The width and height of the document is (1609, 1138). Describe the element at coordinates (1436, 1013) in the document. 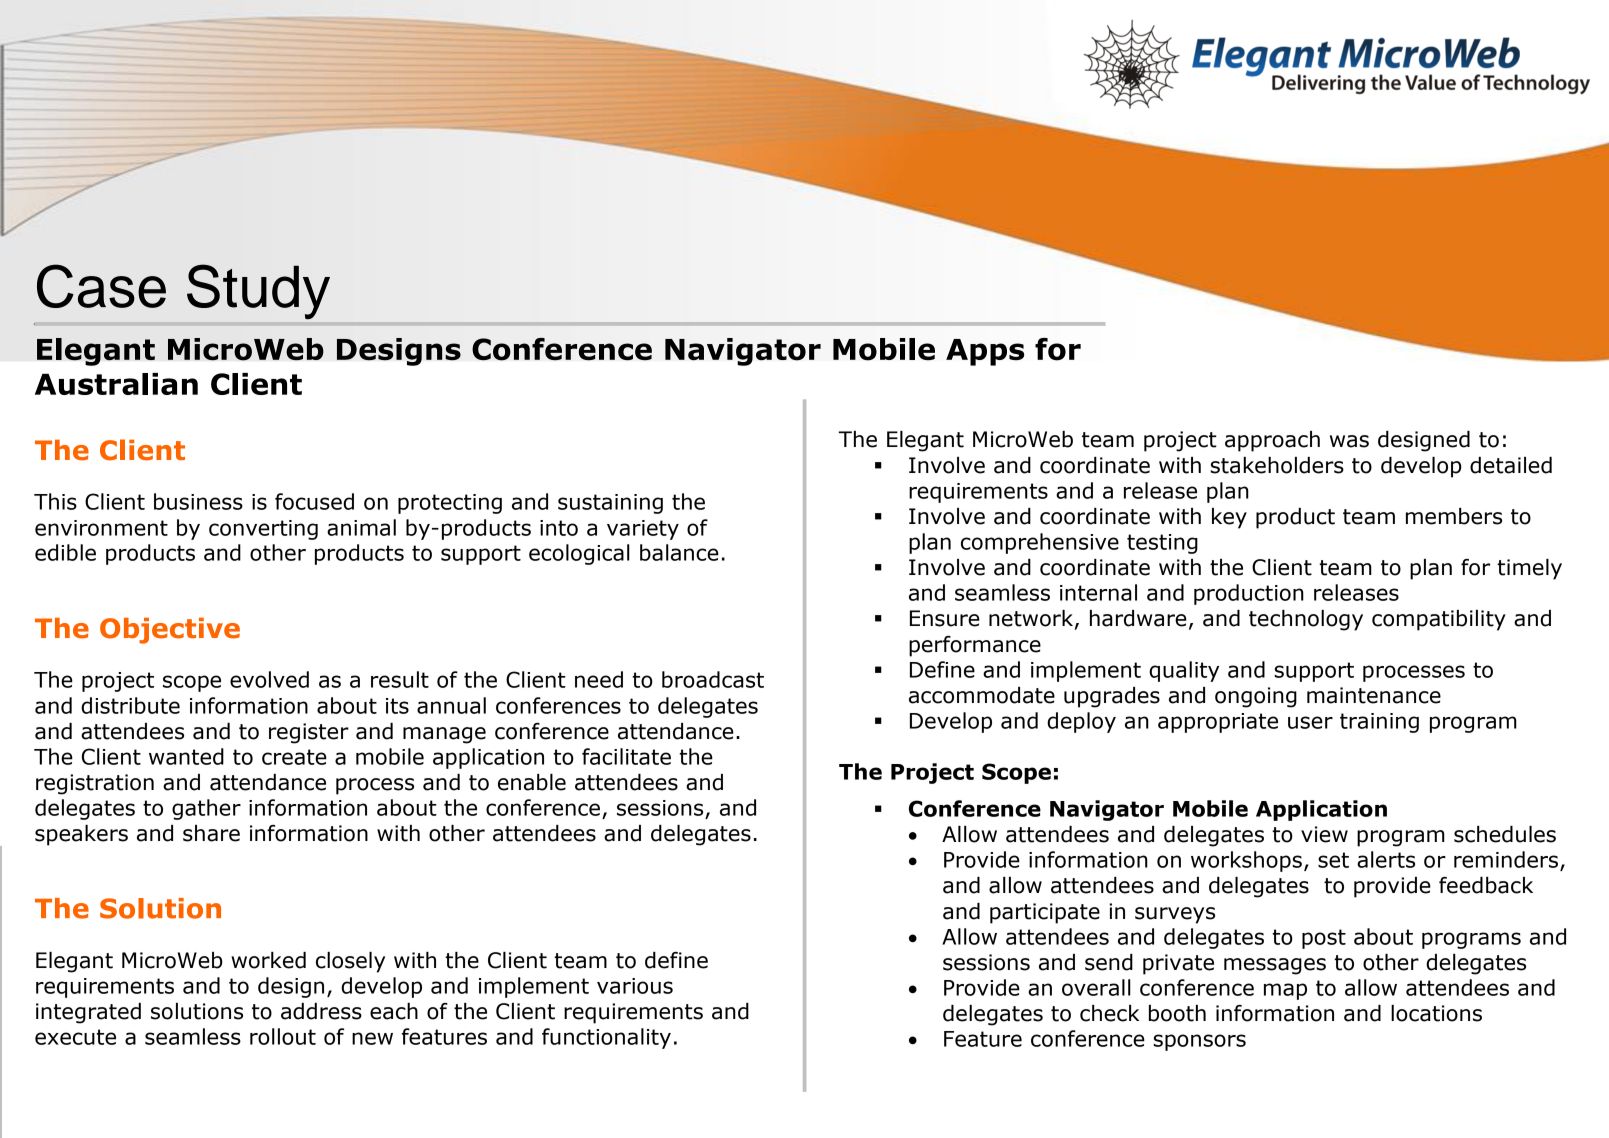

I see `locations` at that location.
